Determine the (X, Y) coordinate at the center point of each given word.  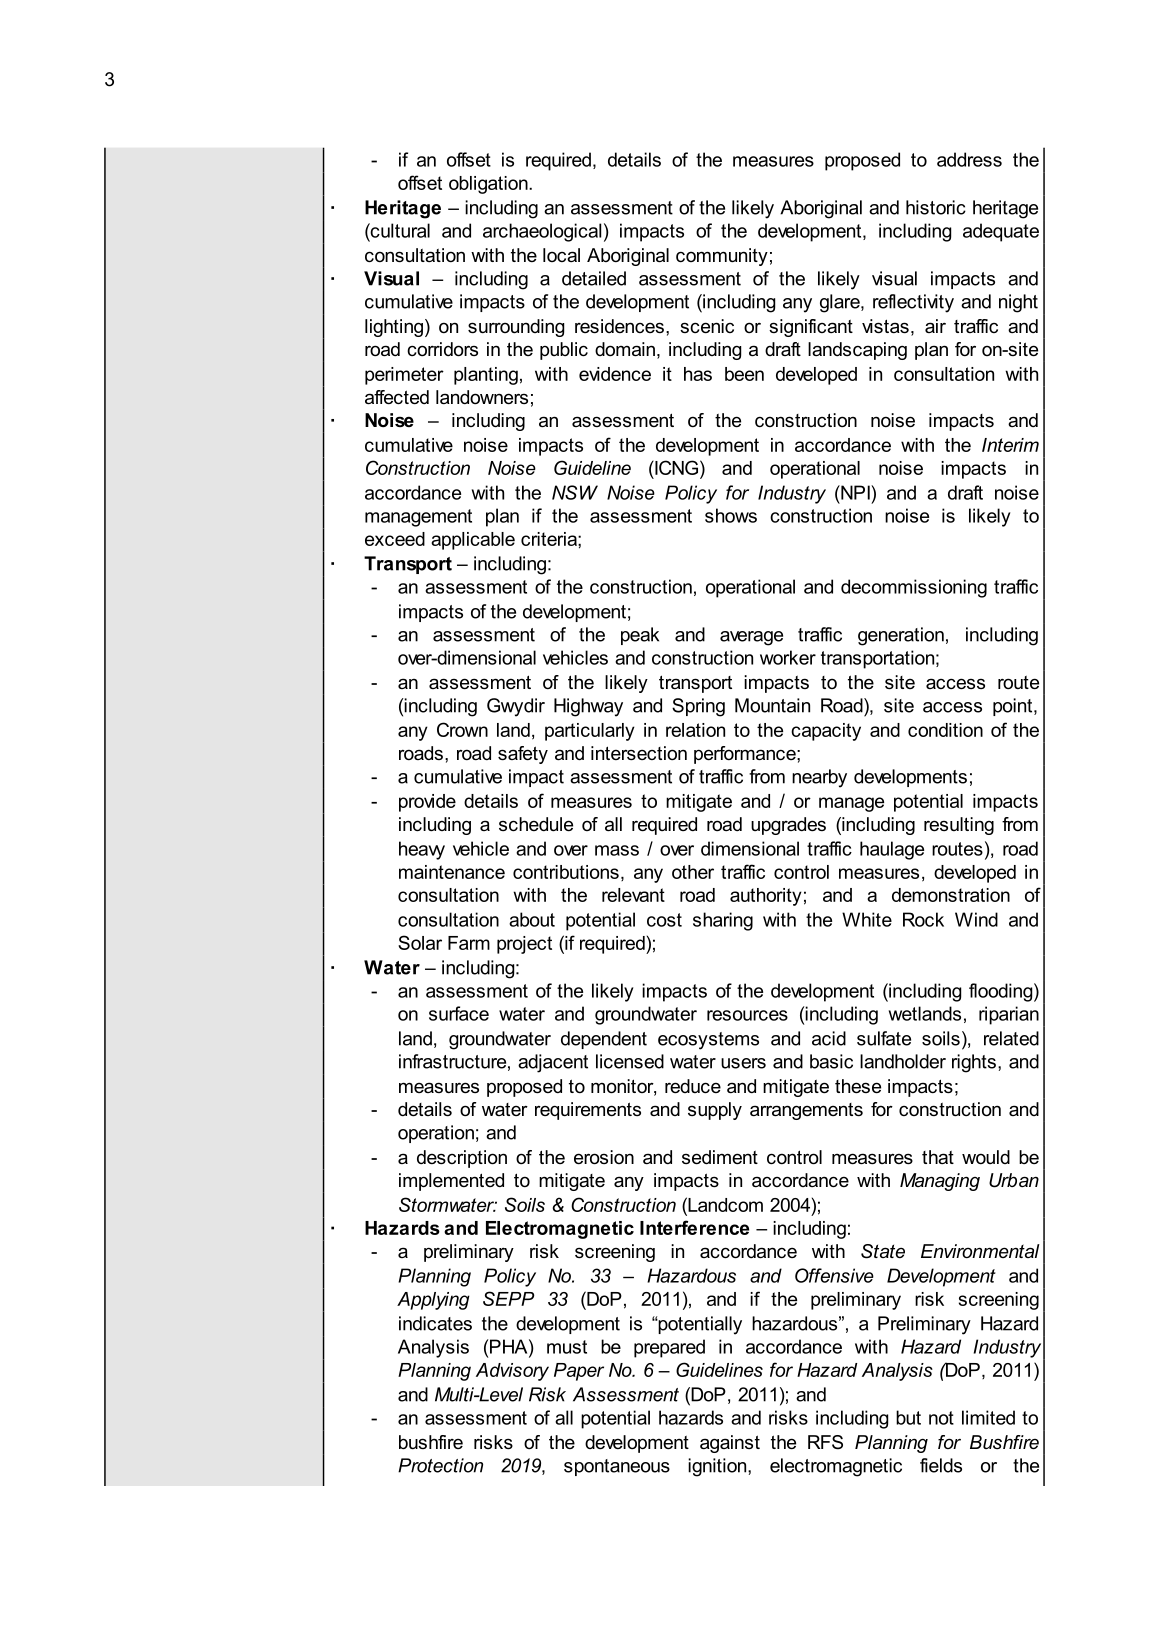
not (941, 1418)
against (730, 1444)
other (693, 872)
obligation (489, 185)
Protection (440, 1465)
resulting (959, 826)
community (722, 257)
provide (427, 803)
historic (936, 207)
